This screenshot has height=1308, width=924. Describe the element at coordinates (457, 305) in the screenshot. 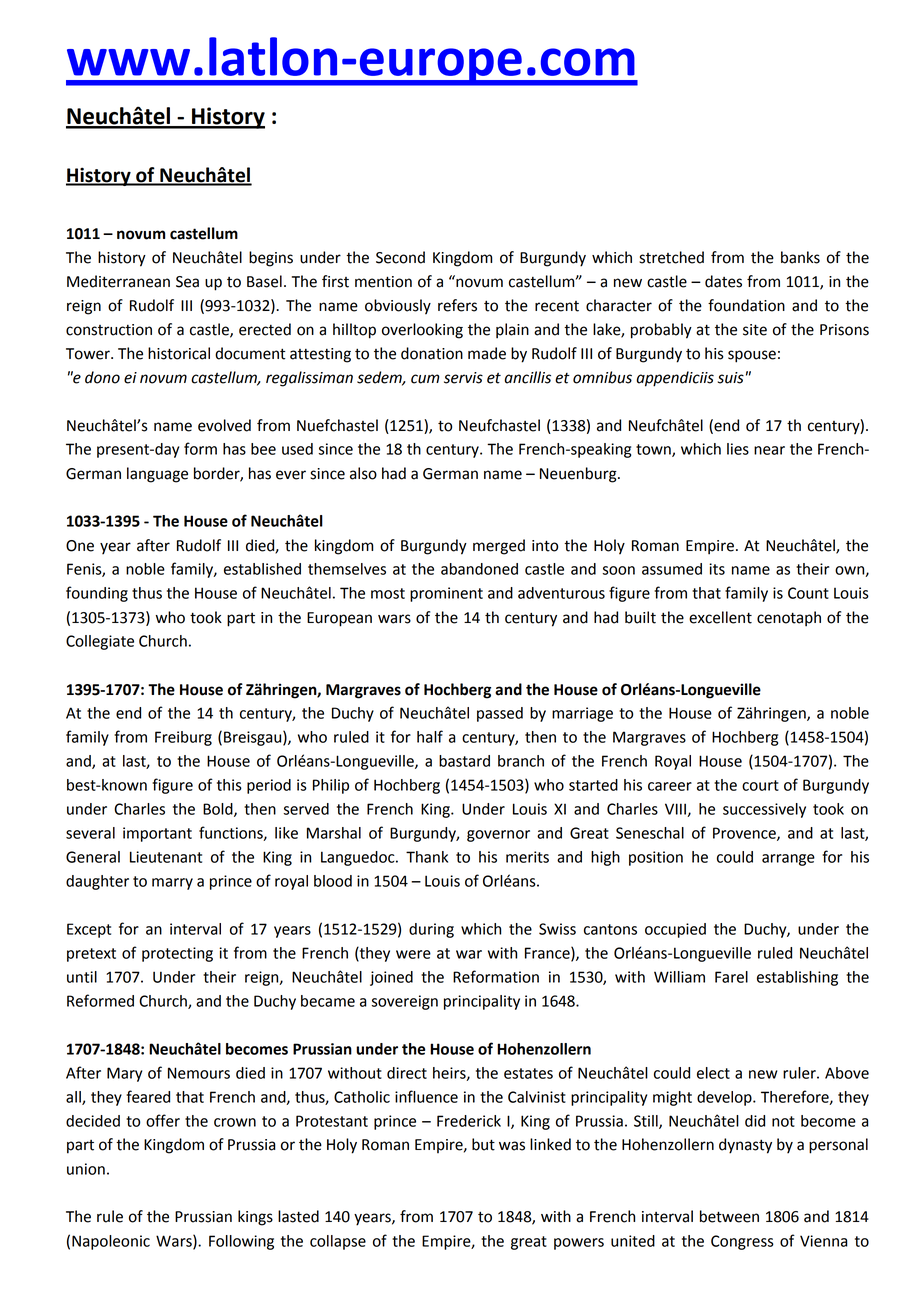

I see `refers` at that location.
